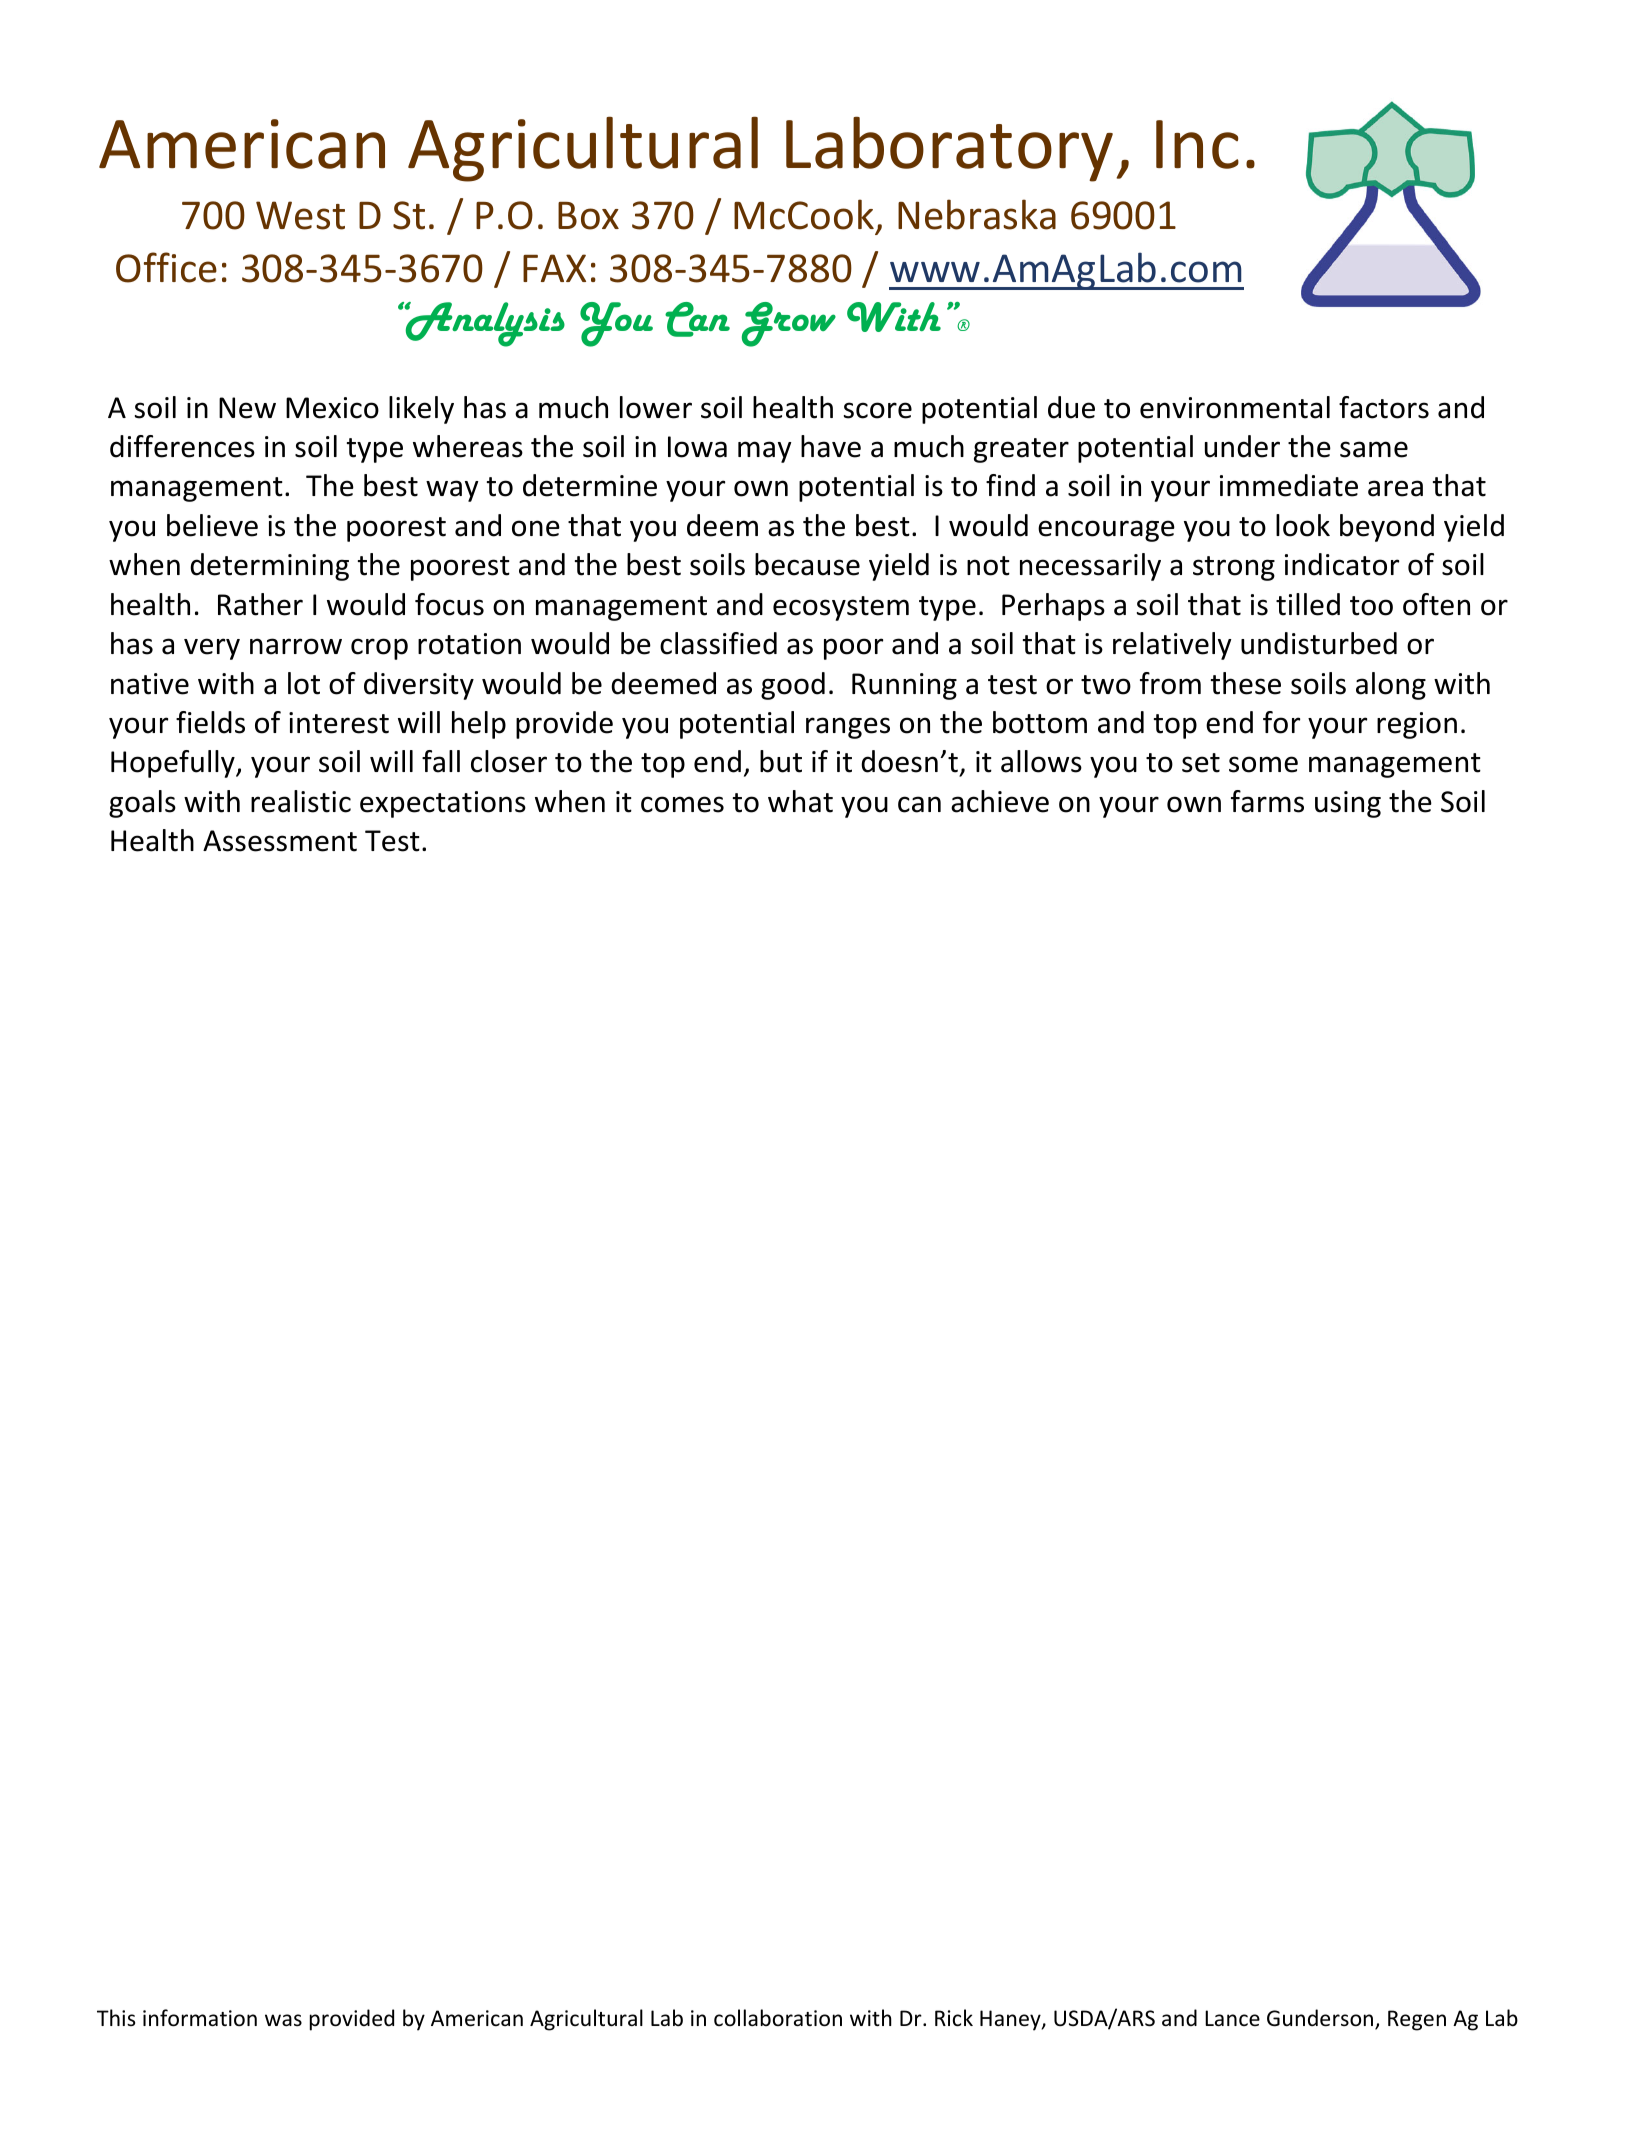 This document has width=1646, height=2130. I want to click on Assessment, so click(280, 841).
